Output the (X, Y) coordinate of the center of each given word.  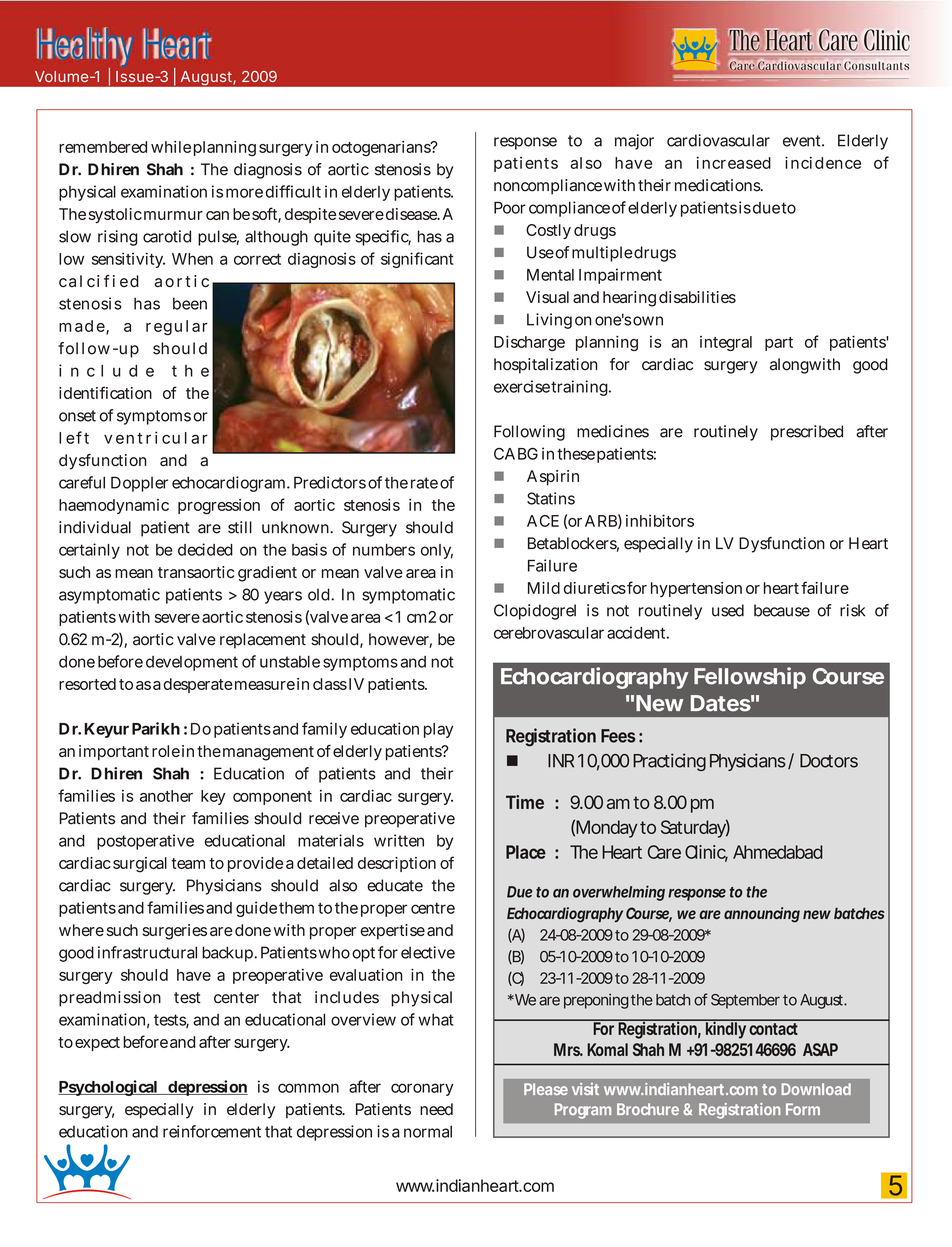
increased (734, 162)
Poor (510, 208)
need (436, 1109)
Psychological (109, 1088)
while (171, 147)
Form (803, 1109)
